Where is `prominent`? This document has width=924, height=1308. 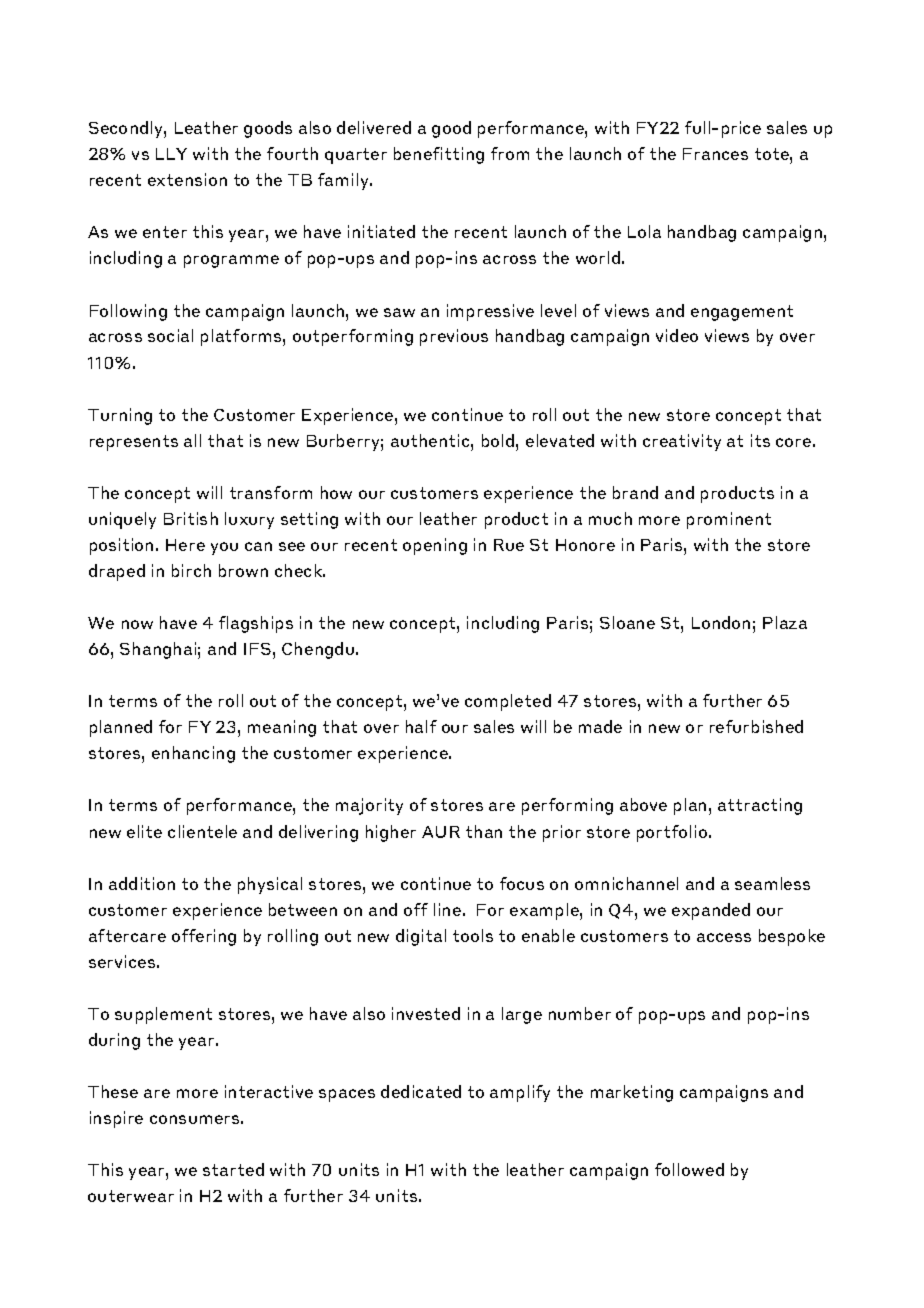 prominent is located at coordinates (729, 520).
